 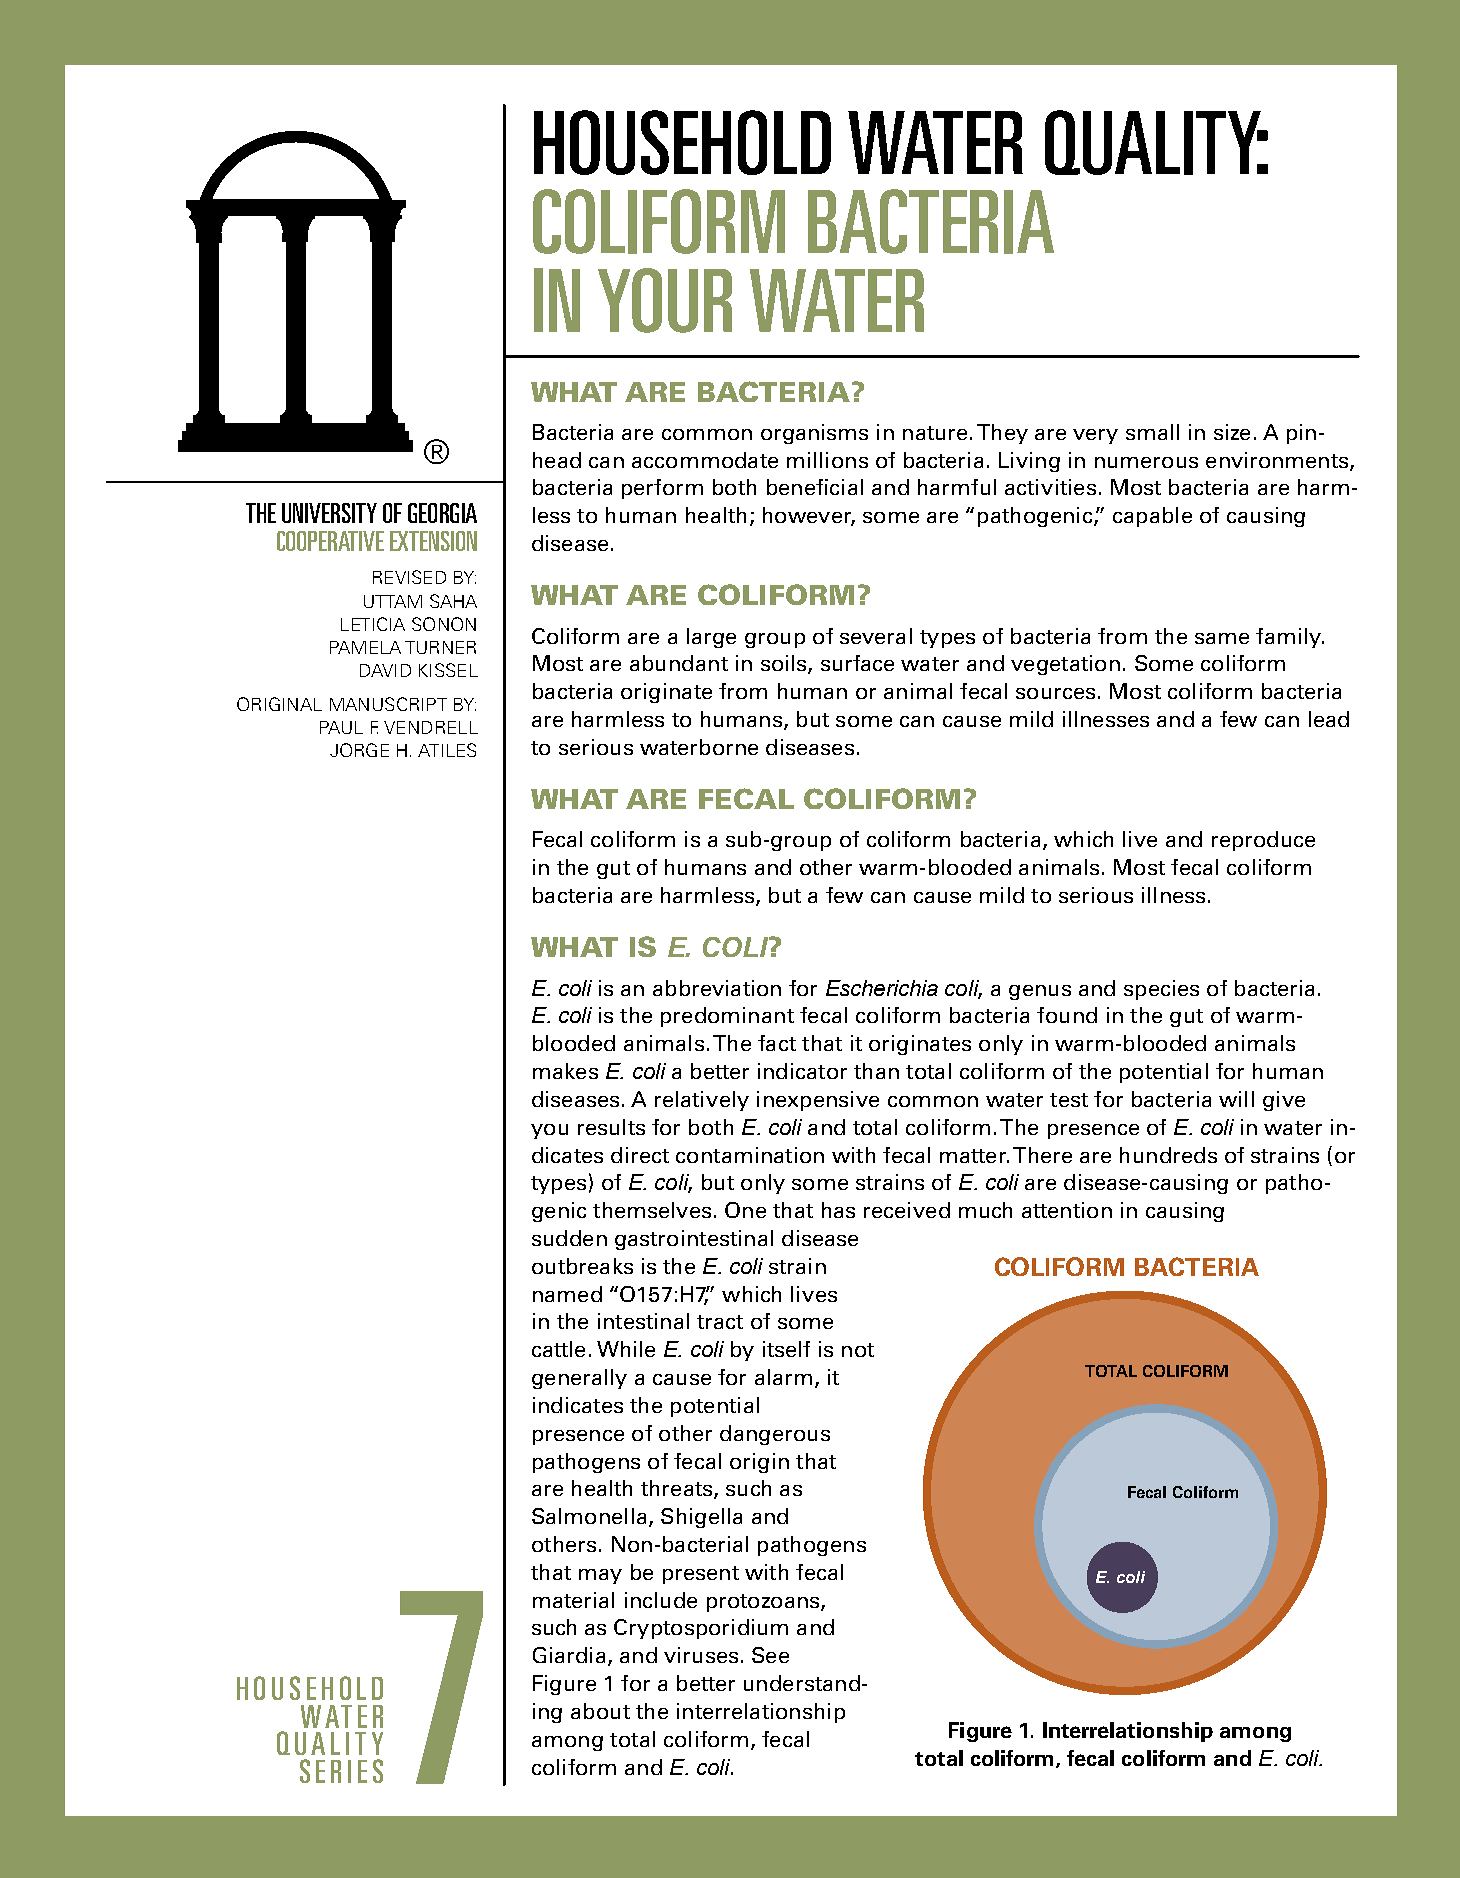 What do you see at coordinates (857, 663) in the screenshot?
I see `surface` at bounding box center [857, 663].
